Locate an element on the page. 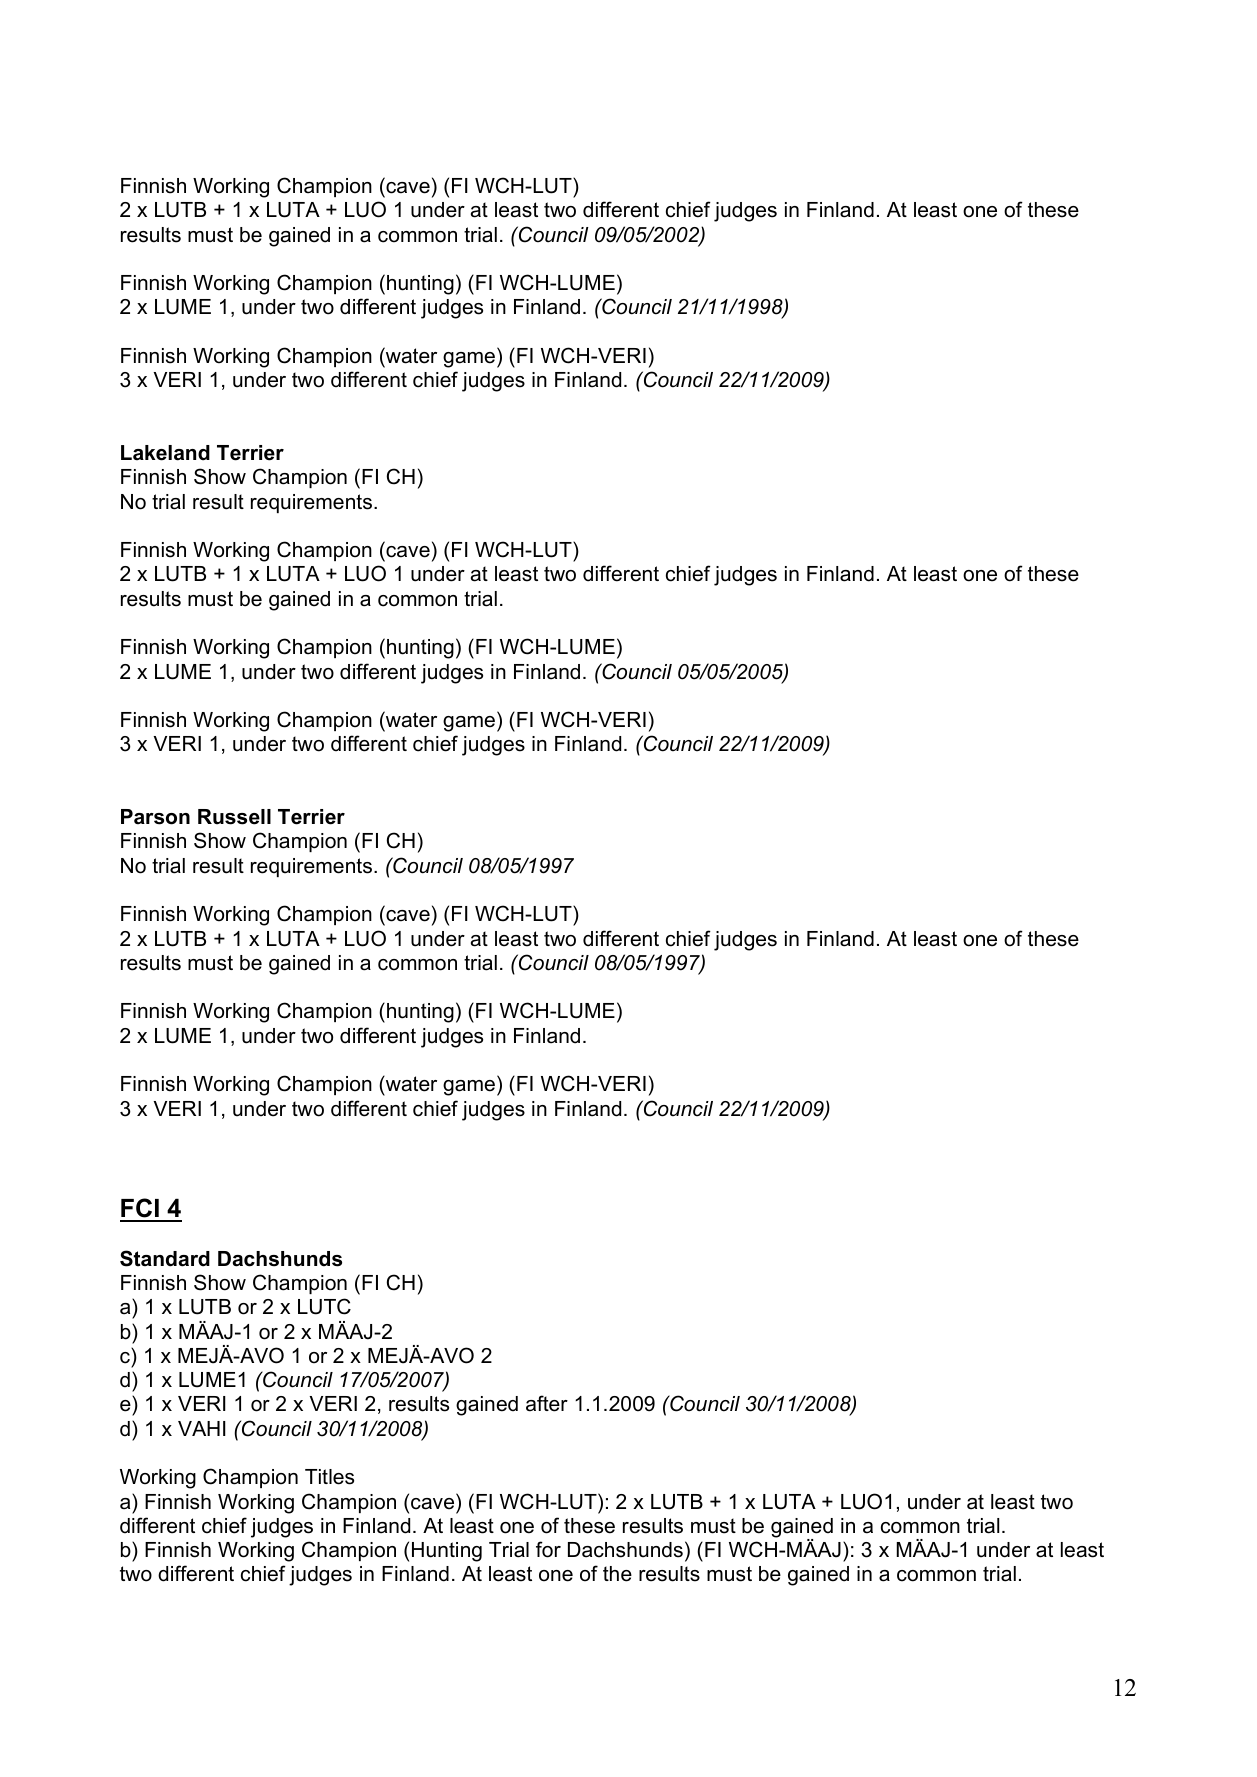 Image resolution: width=1257 pixels, height=1777 pixels. for is located at coordinates (548, 1549).
